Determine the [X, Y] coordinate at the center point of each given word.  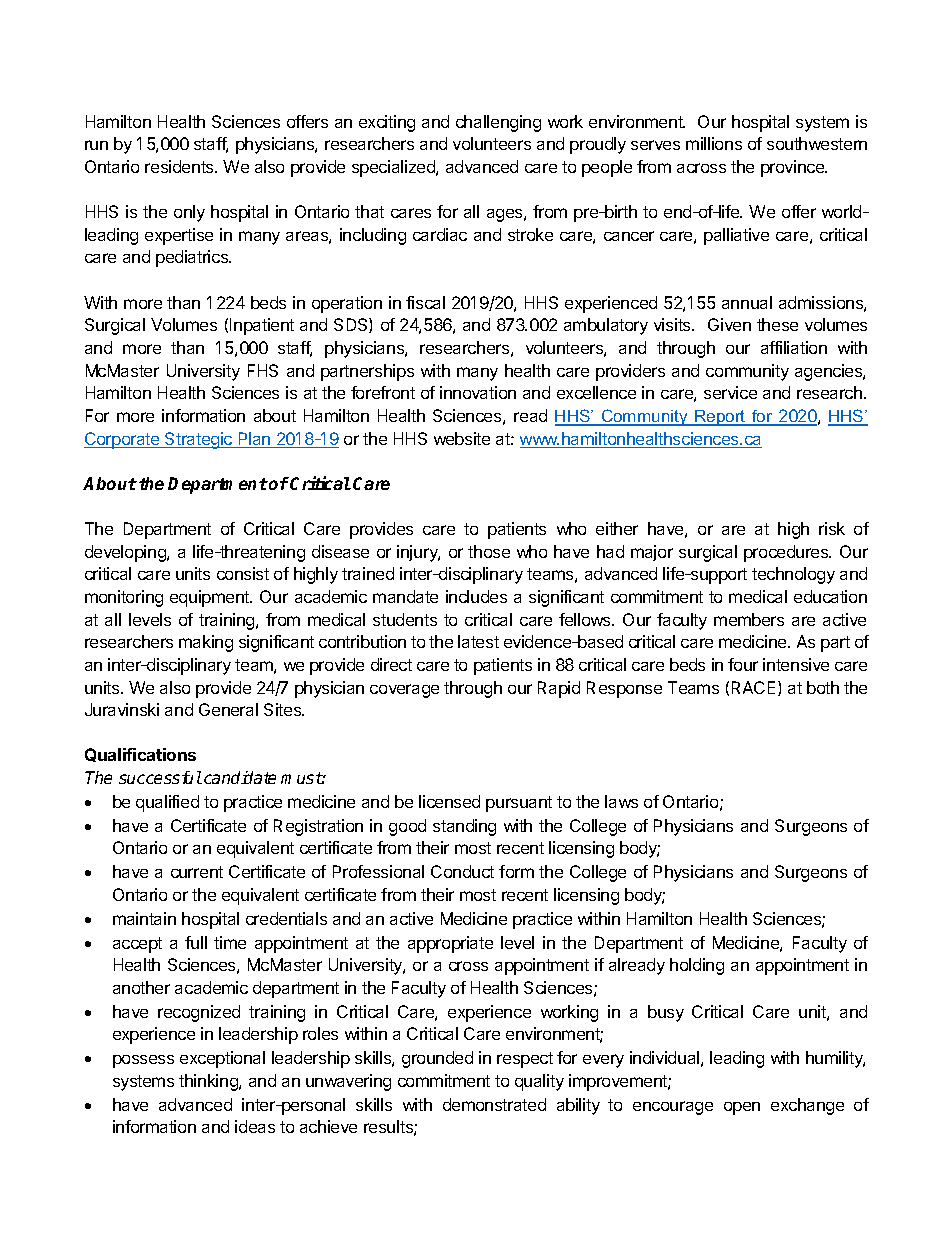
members [749, 619]
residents [180, 166]
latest [478, 641]
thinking [209, 1082]
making [206, 643]
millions [714, 143]
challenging [498, 123]
